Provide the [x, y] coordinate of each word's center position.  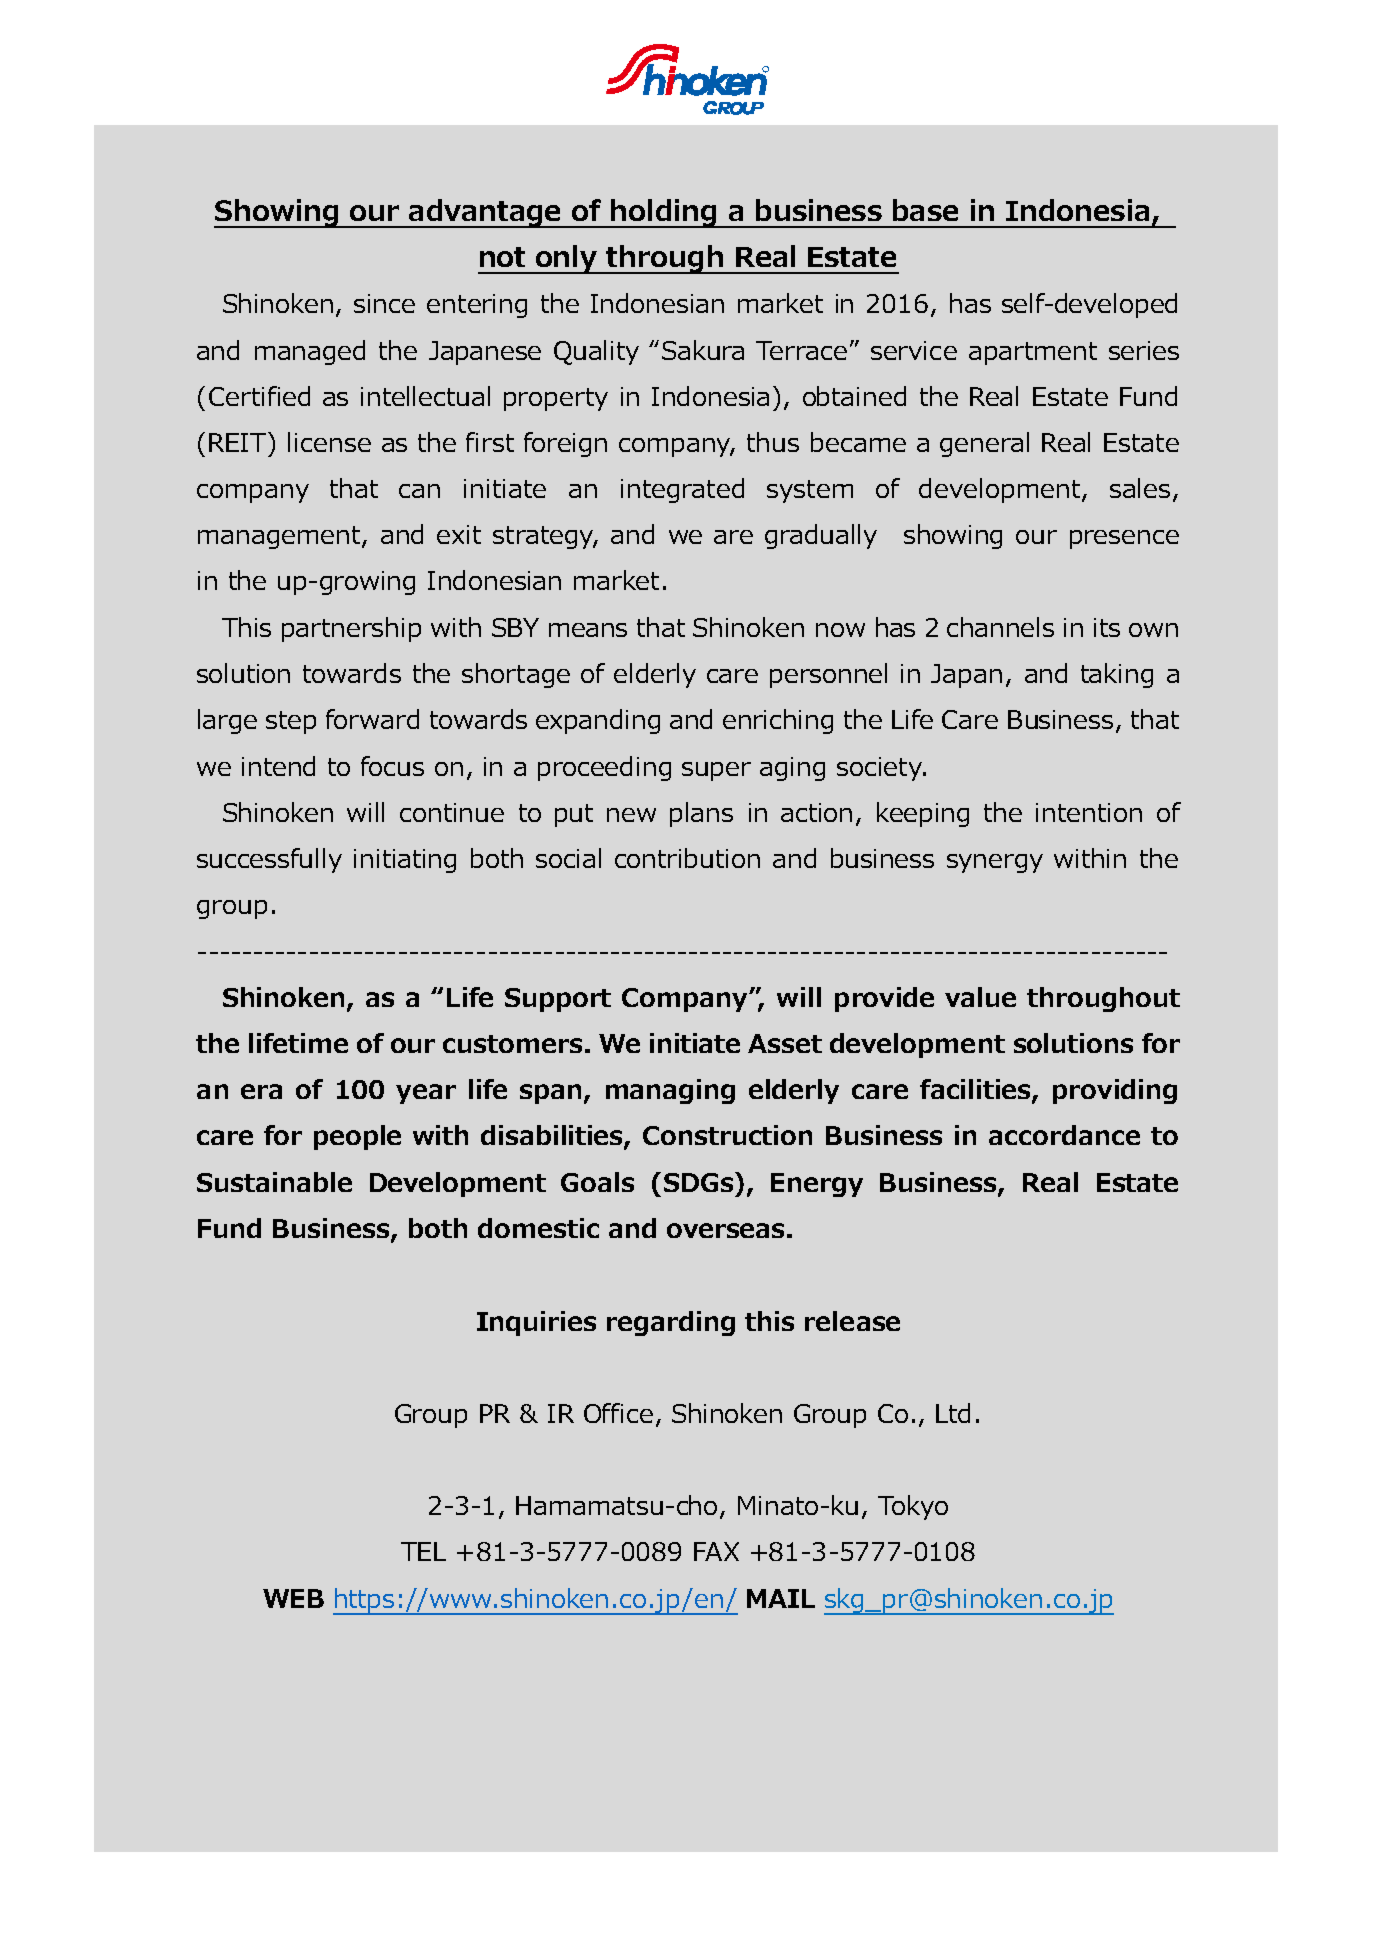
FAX [716, 1551]
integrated [682, 490]
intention [1089, 812]
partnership [351, 629]
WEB [293, 1598]
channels [1000, 627]
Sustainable [274, 1182]
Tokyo [913, 1507]
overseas [725, 1230]
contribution [687, 858]
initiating [405, 861]
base [925, 210]
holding [664, 213]
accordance [1064, 1135]
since [384, 303]
